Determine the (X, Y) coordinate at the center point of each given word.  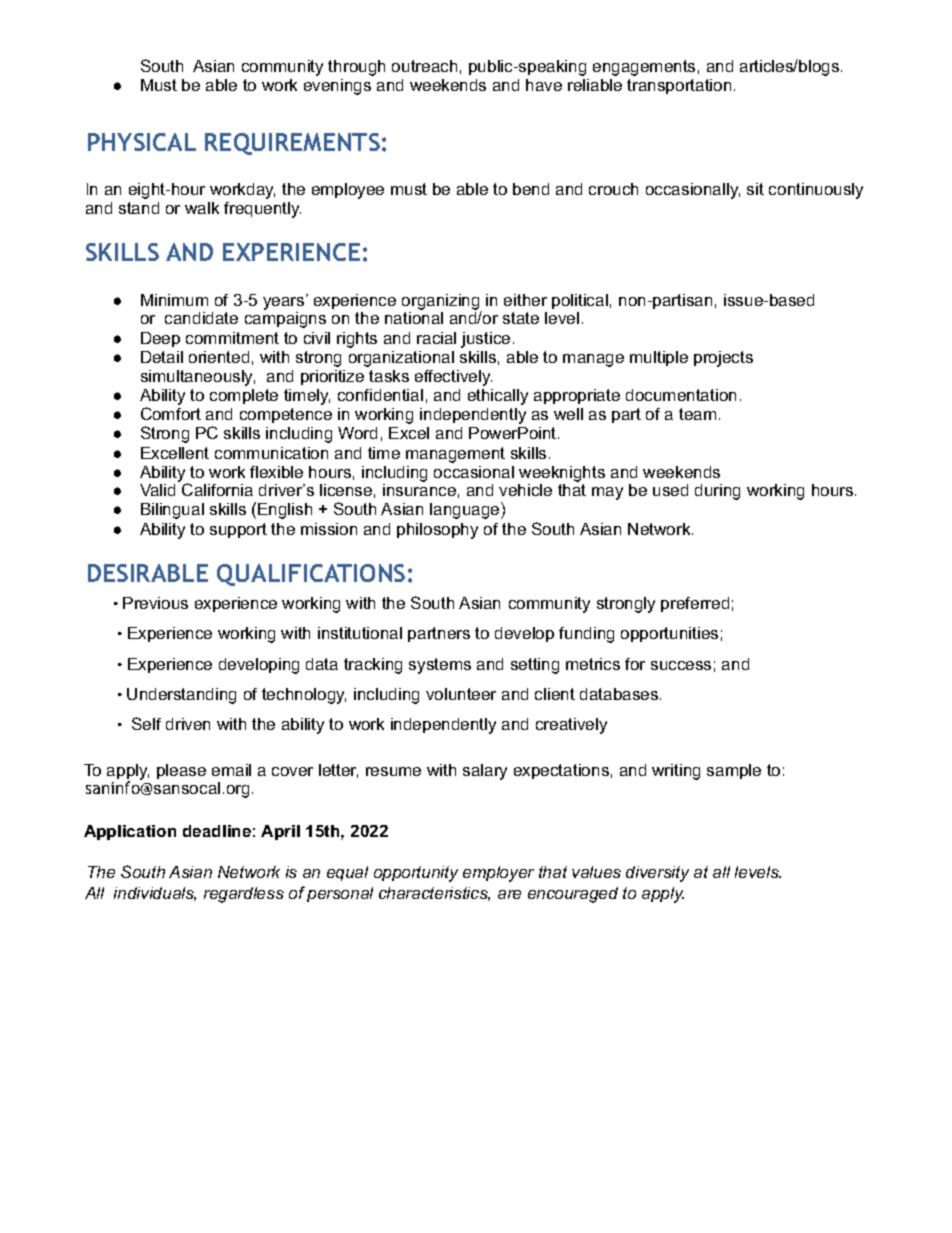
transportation (679, 86)
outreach (424, 66)
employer (498, 874)
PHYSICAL (142, 142)
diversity (657, 874)
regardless (244, 895)
